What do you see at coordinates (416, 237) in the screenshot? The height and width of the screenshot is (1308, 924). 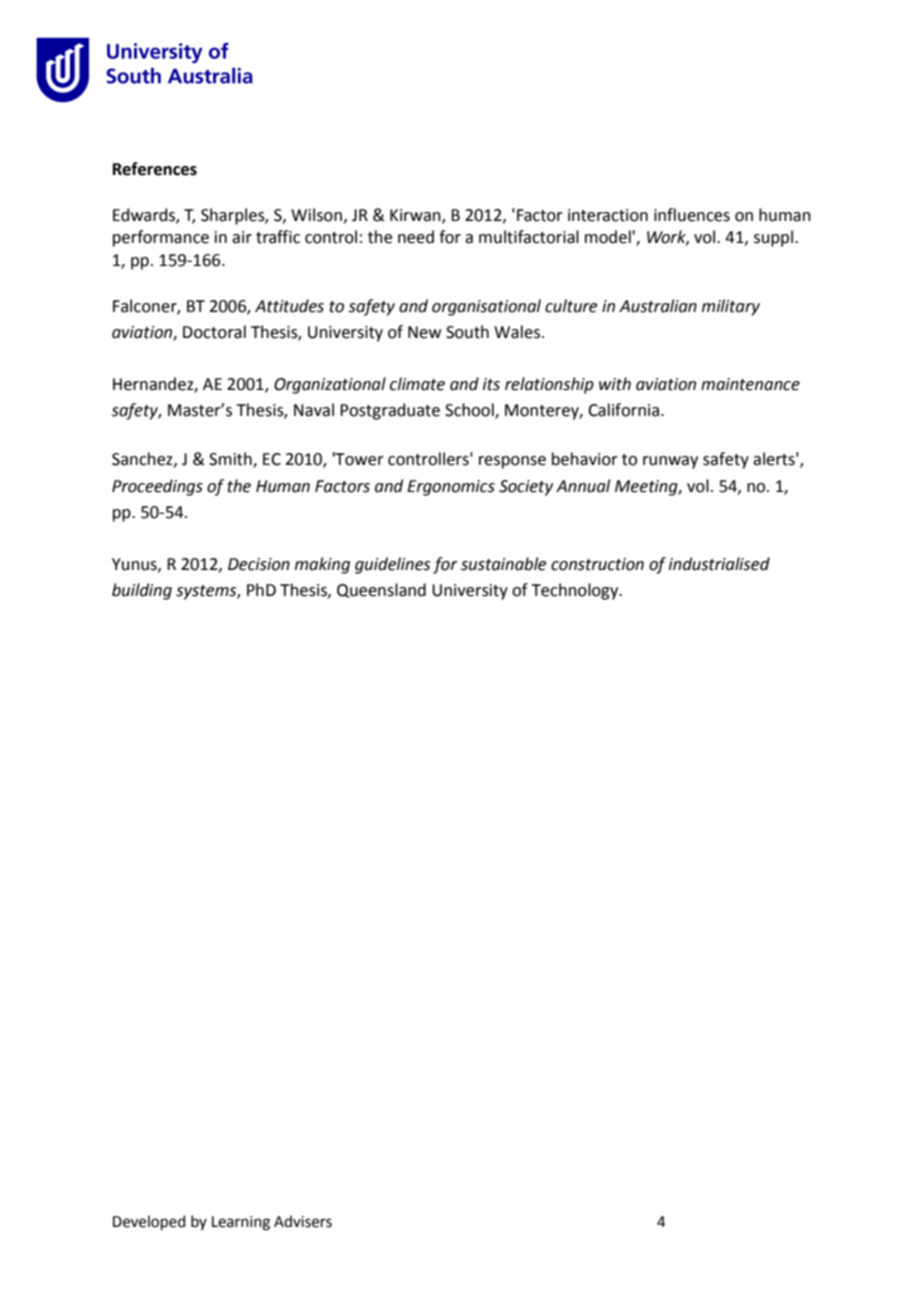 I see `need` at bounding box center [416, 237].
